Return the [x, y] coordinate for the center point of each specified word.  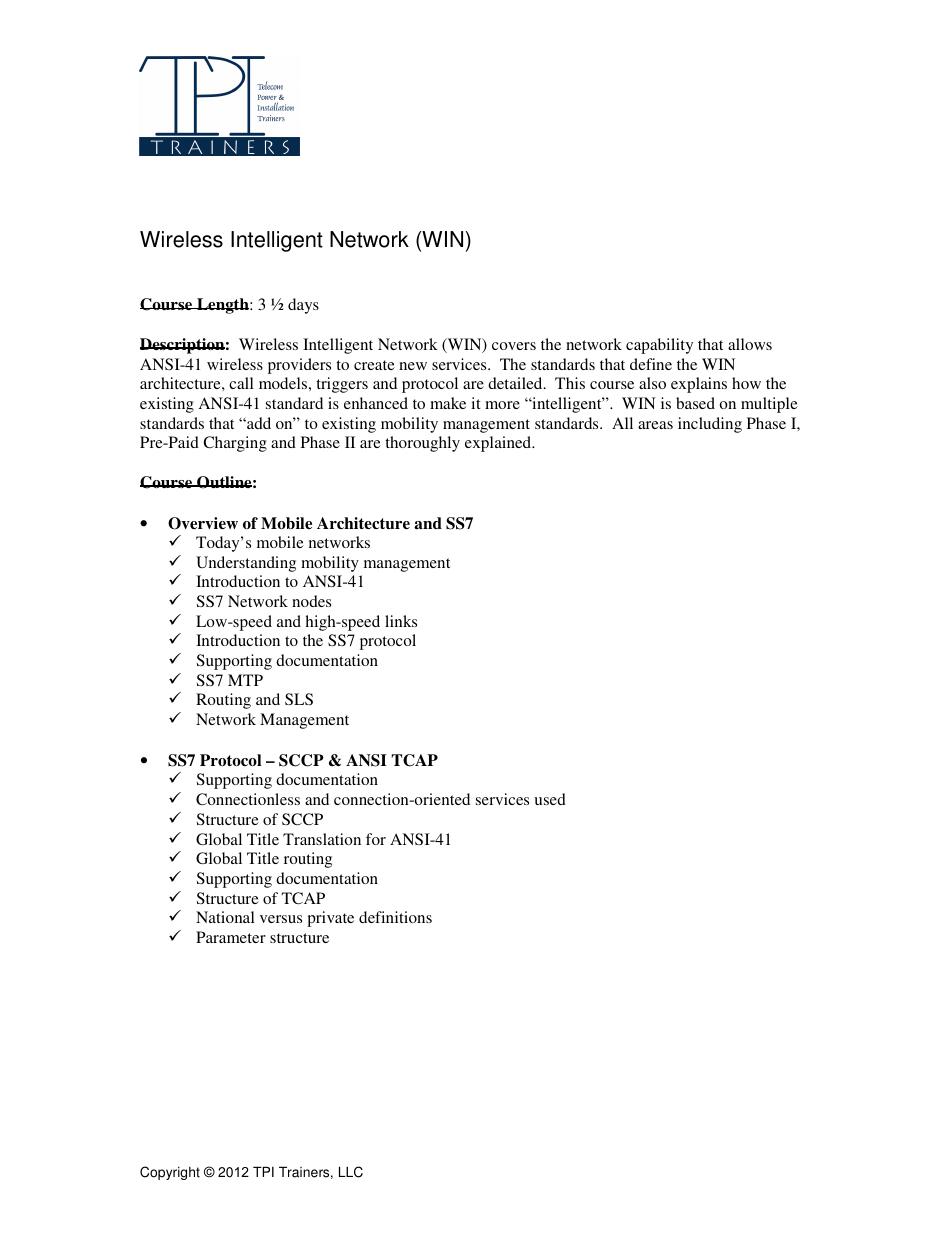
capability [659, 346]
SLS [299, 699]
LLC [351, 1172]
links [401, 621]
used [550, 799]
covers [514, 346]
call [241, 383]
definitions [395, 917]
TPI [263, 1171]
